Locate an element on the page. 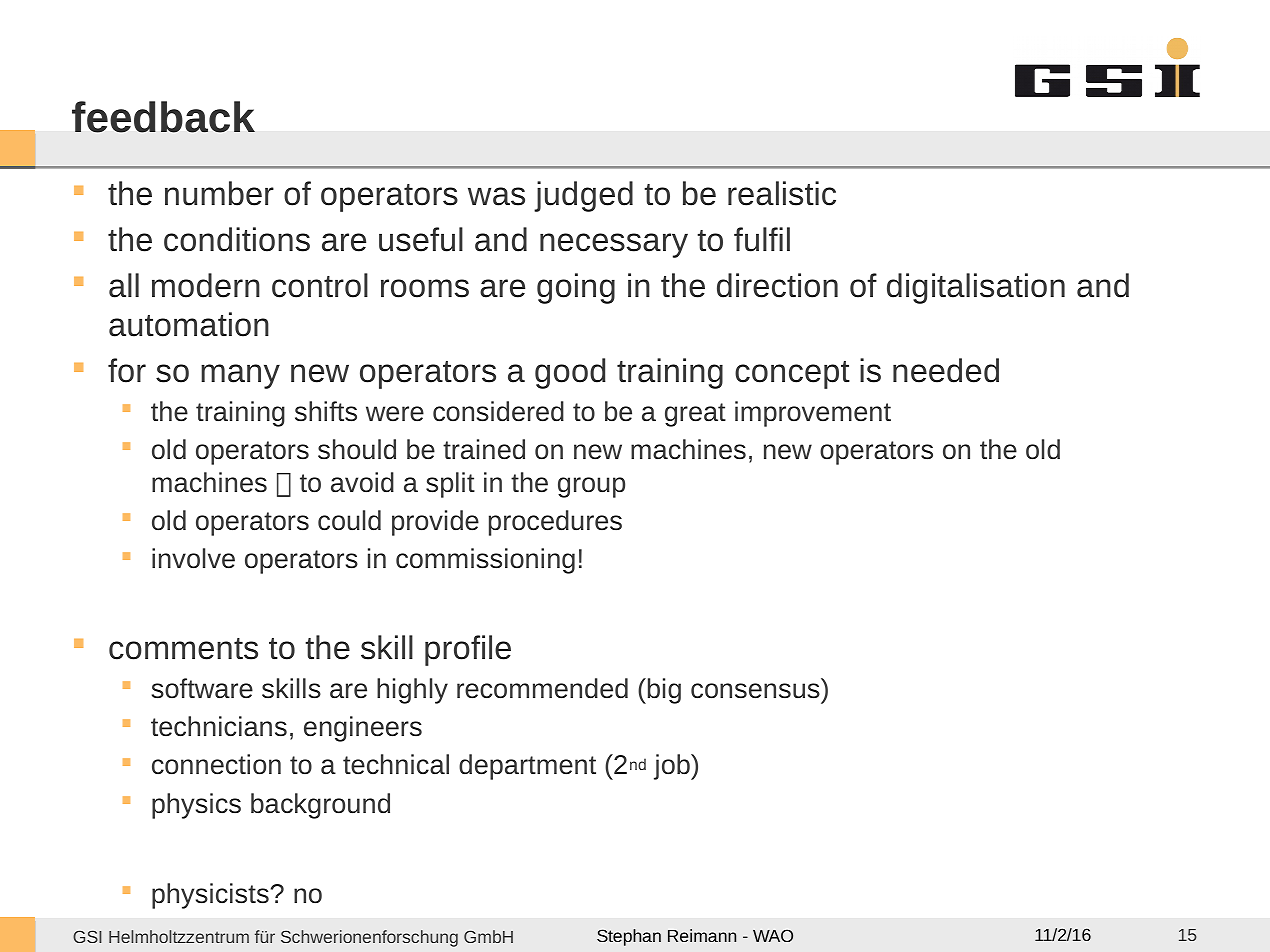 This page has height=952, width=1270. many is located at coordinates (240, 376).
